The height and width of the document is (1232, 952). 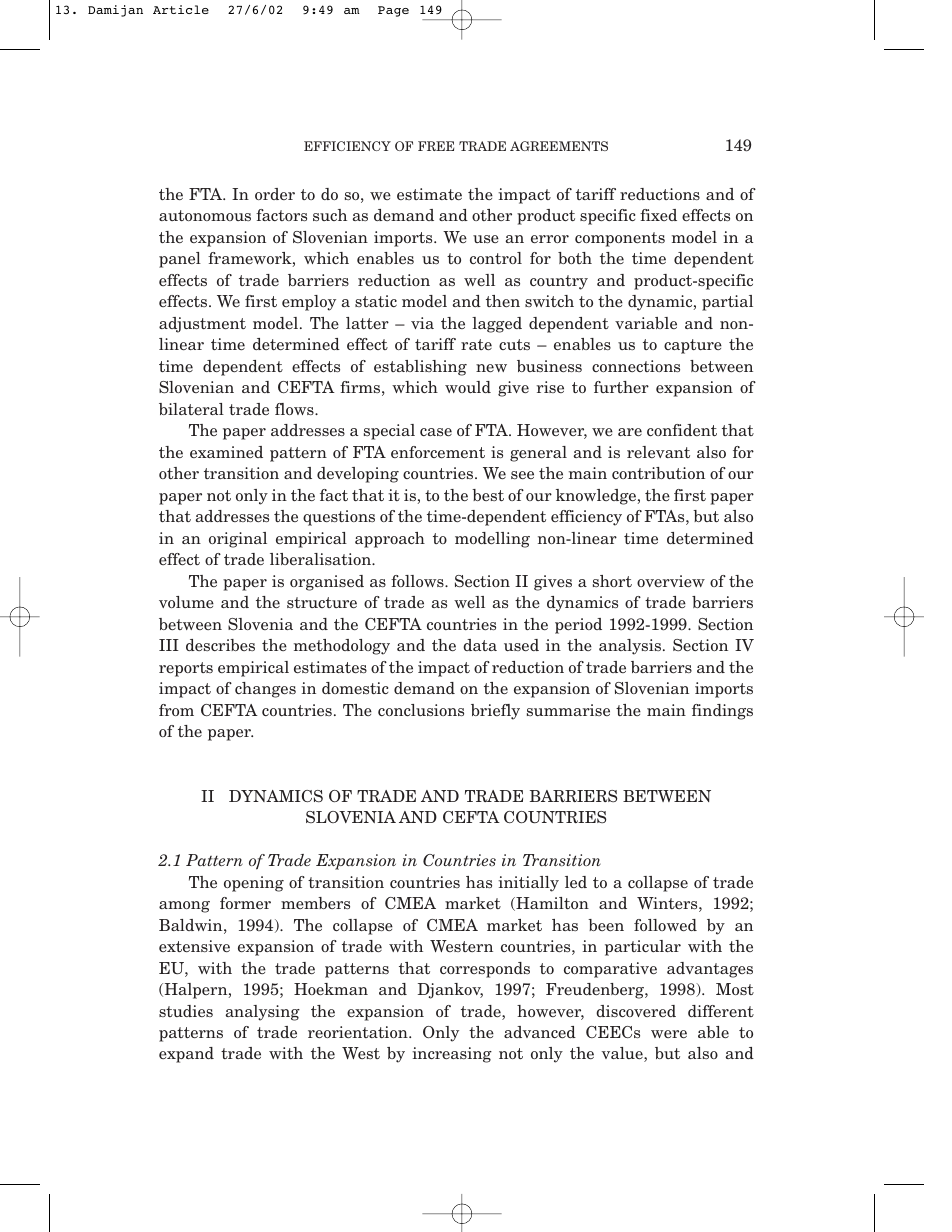 I want to click on AGREEMENTS, so click(x=559, y=146).
